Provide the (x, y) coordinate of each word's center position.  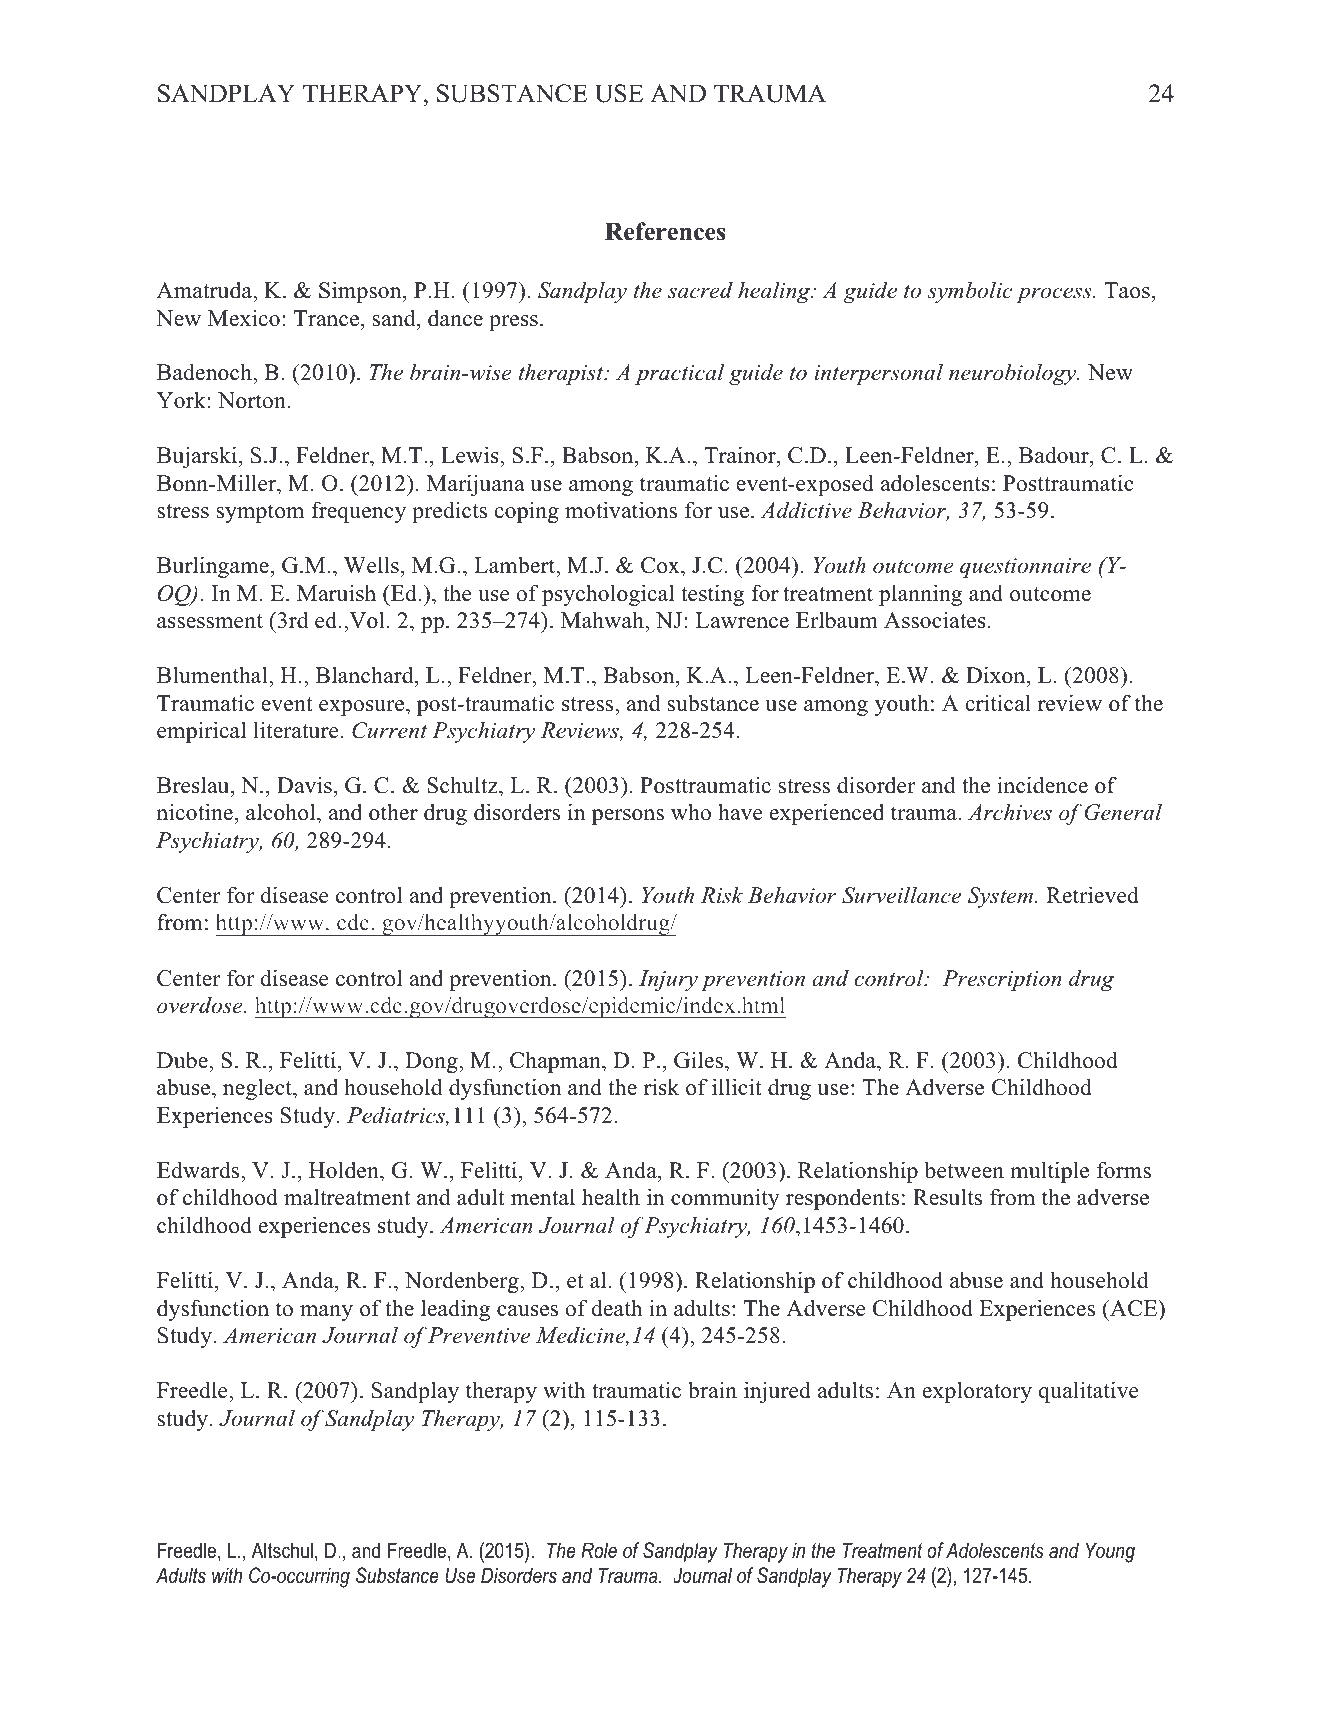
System (1000, 897)
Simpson (361, 292)
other (393, 812)
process (1055, 295)
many (326, 1313)
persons (628, 817)
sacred (700, 290)
